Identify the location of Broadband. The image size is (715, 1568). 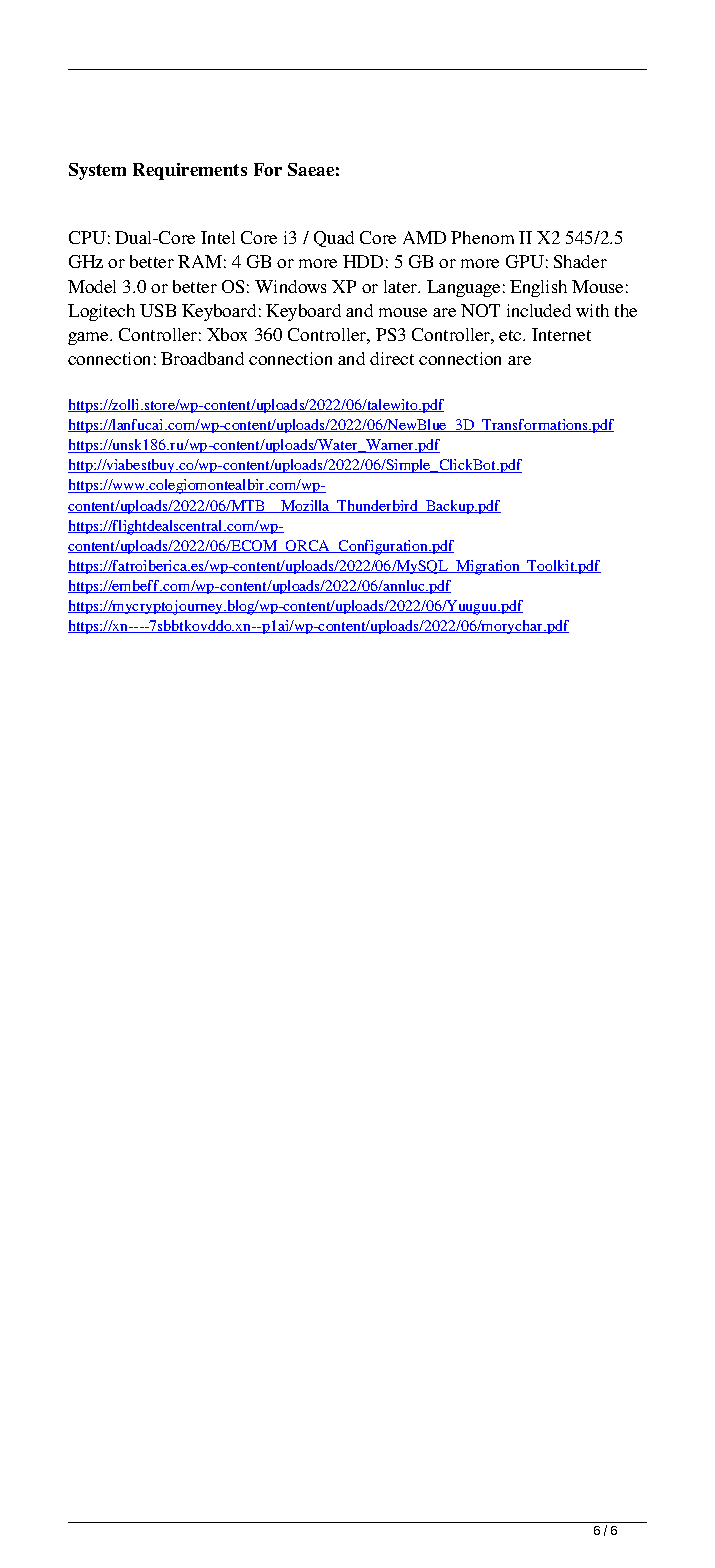
(202, 358).
